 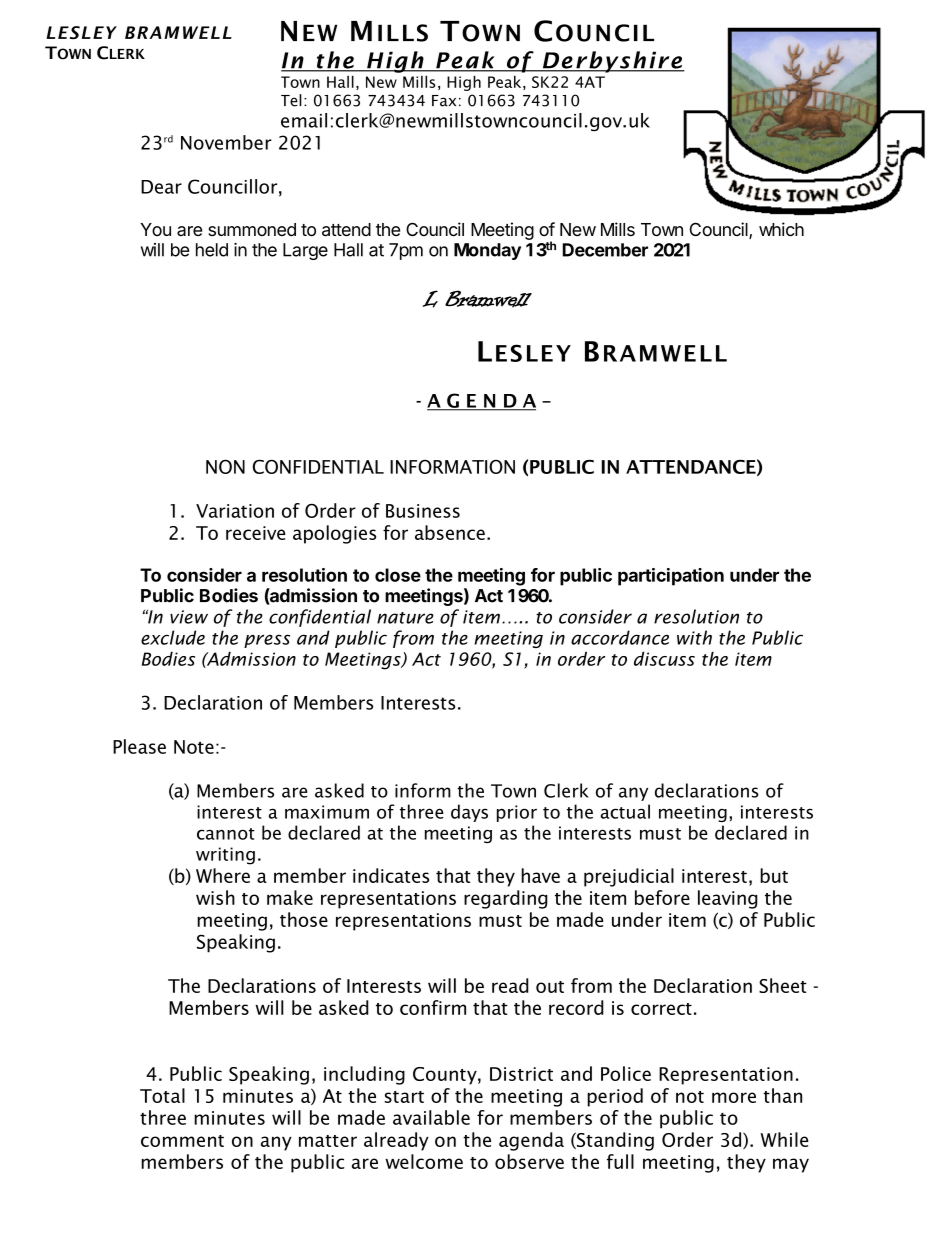 I want to click on actual, so click(x=625, y=811).
